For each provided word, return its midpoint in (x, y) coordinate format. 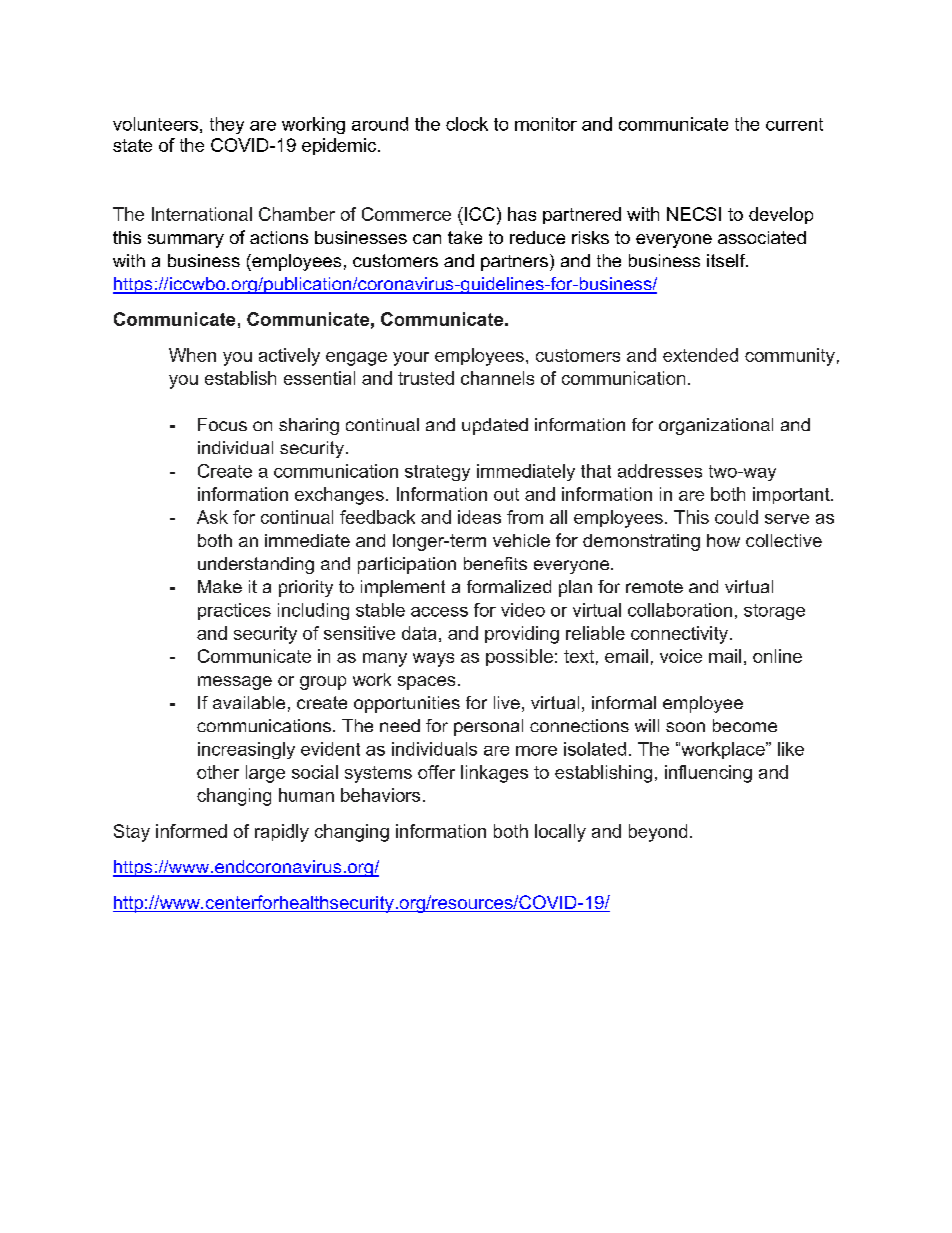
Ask (212, 517)
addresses (660, 471)
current (794, 124)
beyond (658, 833)
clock (467, 124)
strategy (437, 473)
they (227, 125)
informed (191, 831)
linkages (494, 774)
